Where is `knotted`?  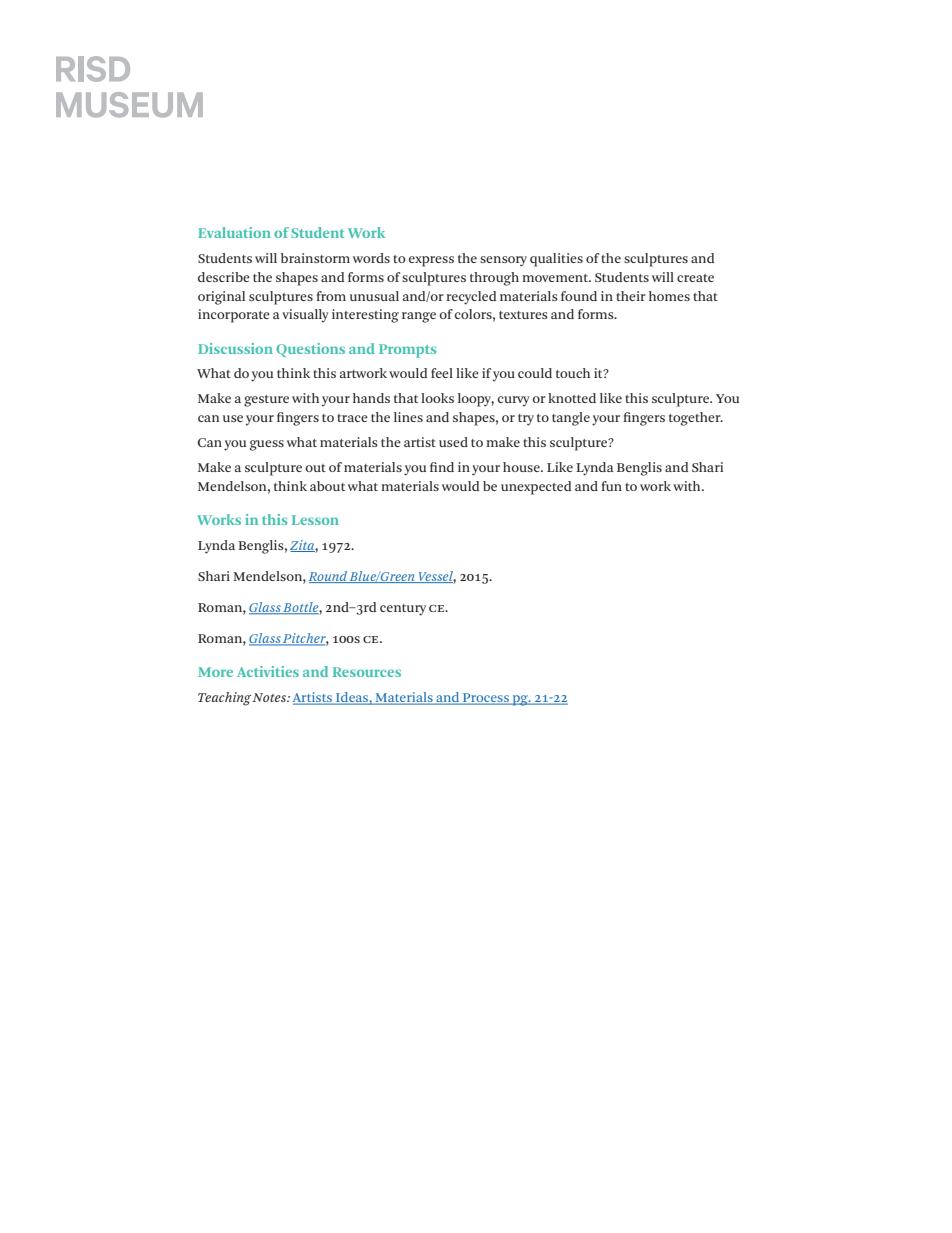 knotted is located at coordinates (572, 398).
